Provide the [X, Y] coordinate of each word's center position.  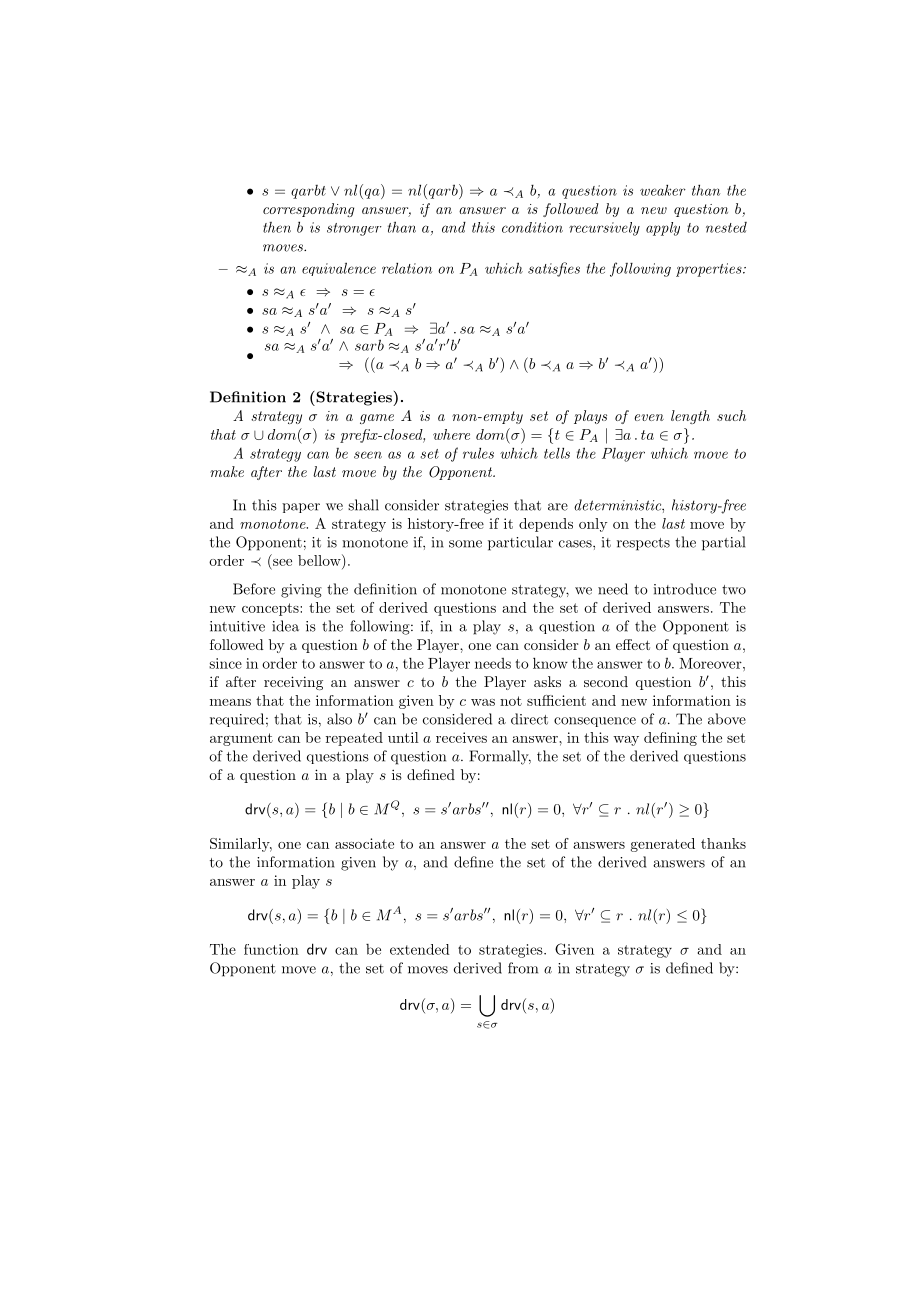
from [523, 968]
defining [670, 739]
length [690, 417]
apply [663, 229]
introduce [685, 589]
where [451, 434]
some [465, 544]
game [377, 419]
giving [301, 591]
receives [461, 737]
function [271, 949]
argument [241, 739]
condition [532, 227]
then [277, 227]
